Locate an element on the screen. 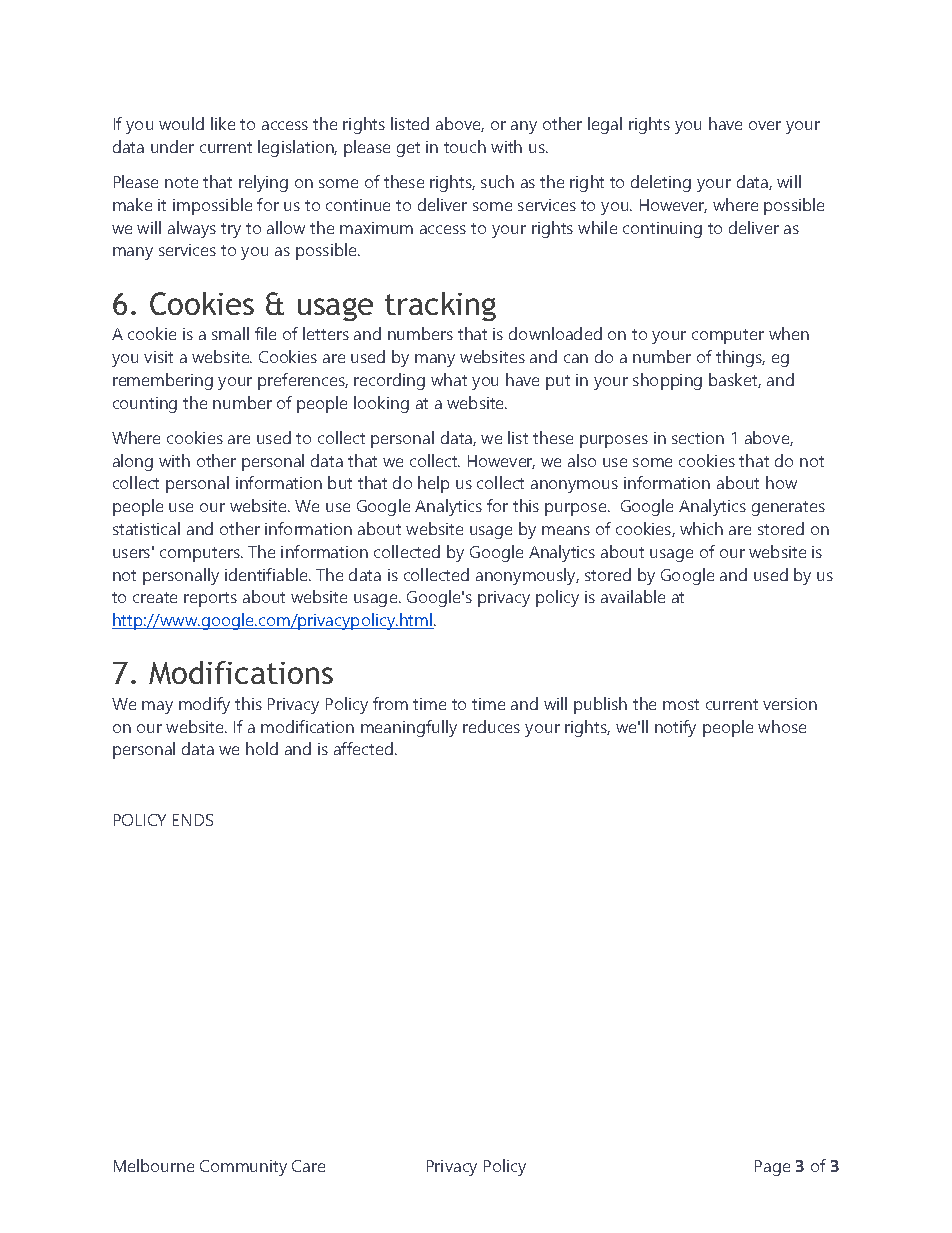 The width and height of the screenshot is (952, 1233). Community is located at coordinates (243, 1168).
